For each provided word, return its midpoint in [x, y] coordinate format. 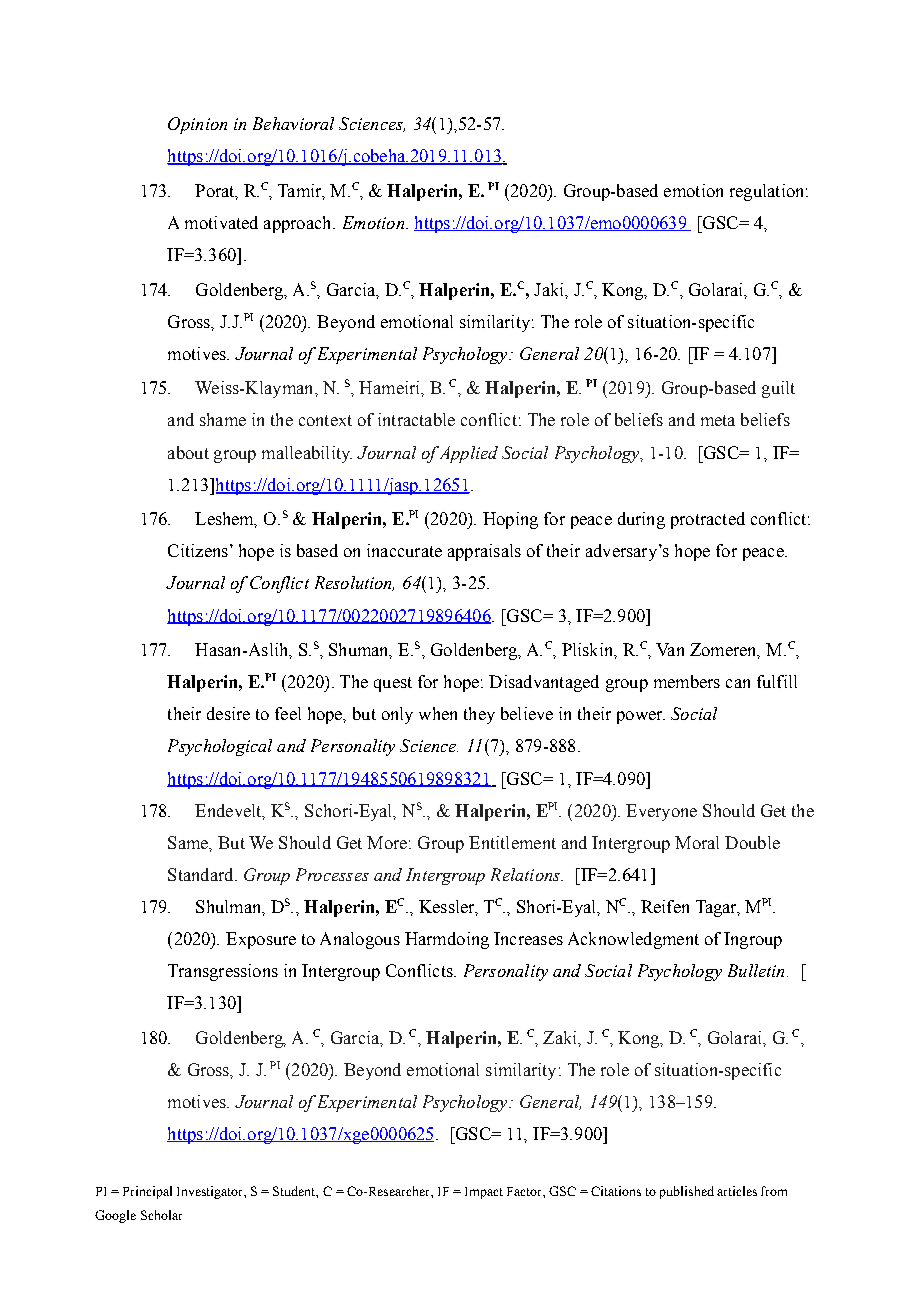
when [438, 713]
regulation [768, 192]
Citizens [198, 550]
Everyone [661, 812]
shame [223, 419]
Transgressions [223, 972]
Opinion [197, 125]
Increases [528, 938]
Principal [147, 1192]
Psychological [220, 747]
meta [718, 420]
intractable [416, 419]
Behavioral [293, 123]
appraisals [484, 552]
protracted [708, 520]
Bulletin [756, 970]
